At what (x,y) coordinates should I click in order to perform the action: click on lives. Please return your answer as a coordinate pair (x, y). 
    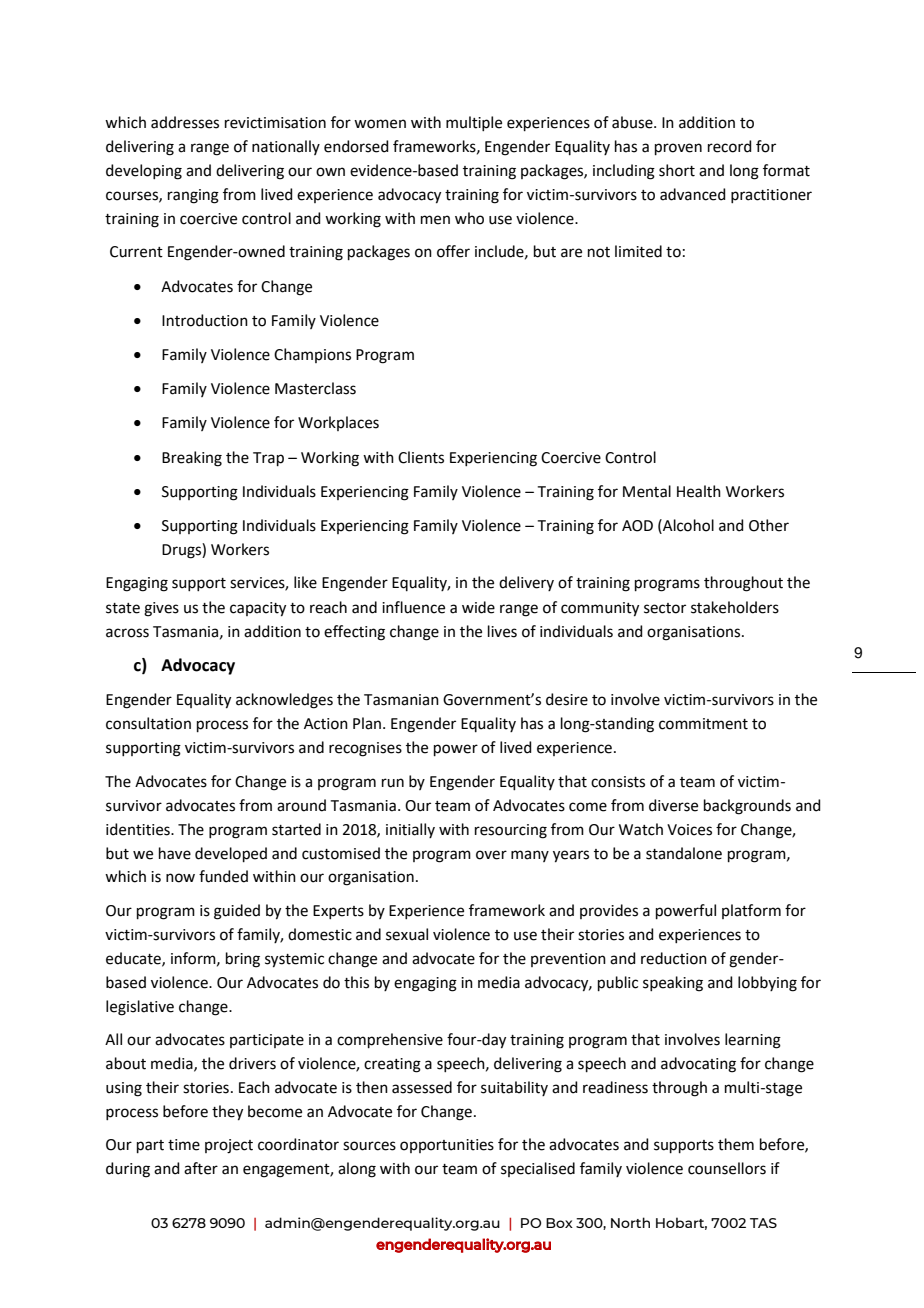
    Looking at the image, I should click on (502, 631).
